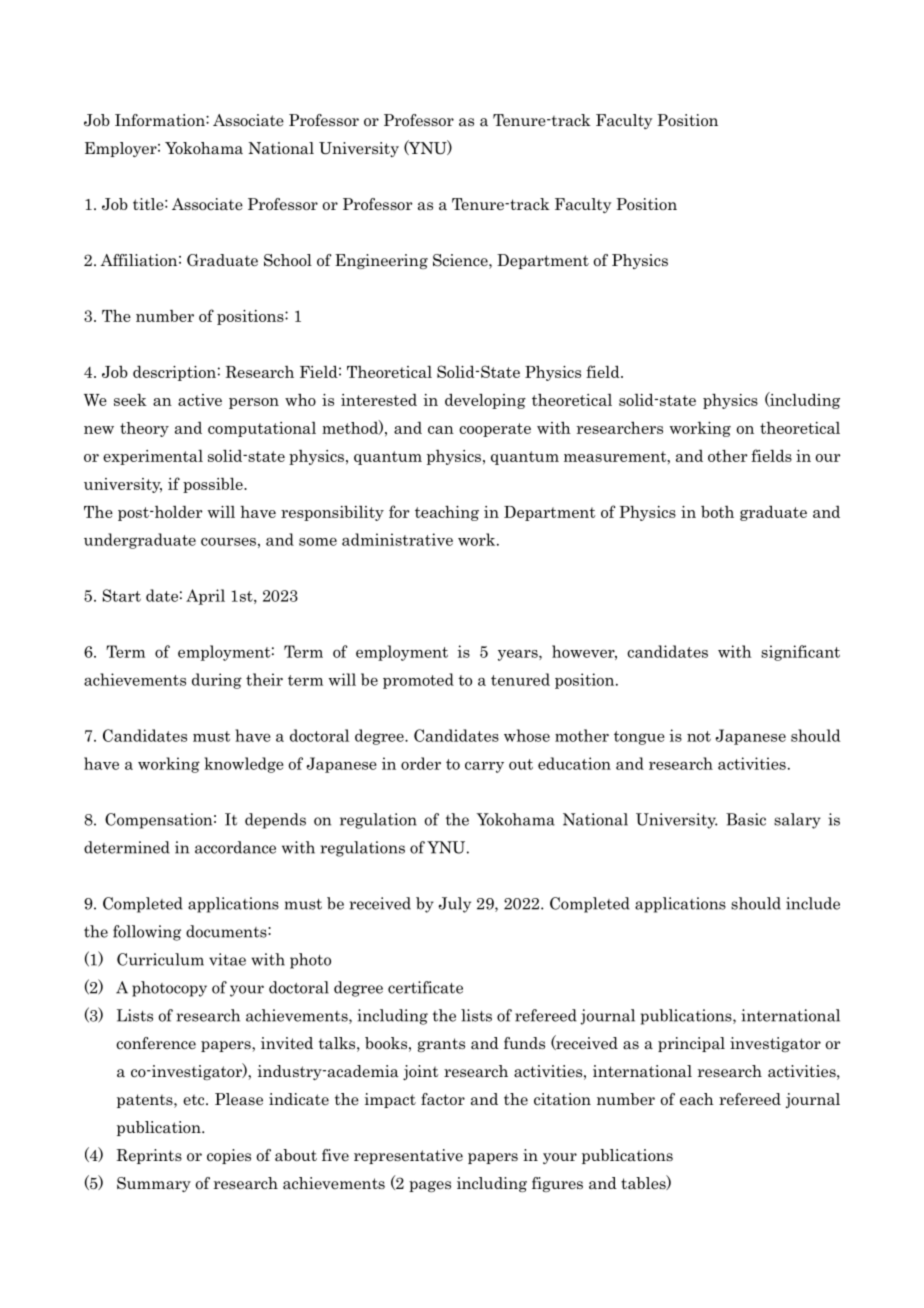 Image resolution: width=924 pixels, height=1308 pixels. What do you see at coordinates (149, 1156) in the screenshot?
I see `Reprints` at bounding box center [149, 1156].
